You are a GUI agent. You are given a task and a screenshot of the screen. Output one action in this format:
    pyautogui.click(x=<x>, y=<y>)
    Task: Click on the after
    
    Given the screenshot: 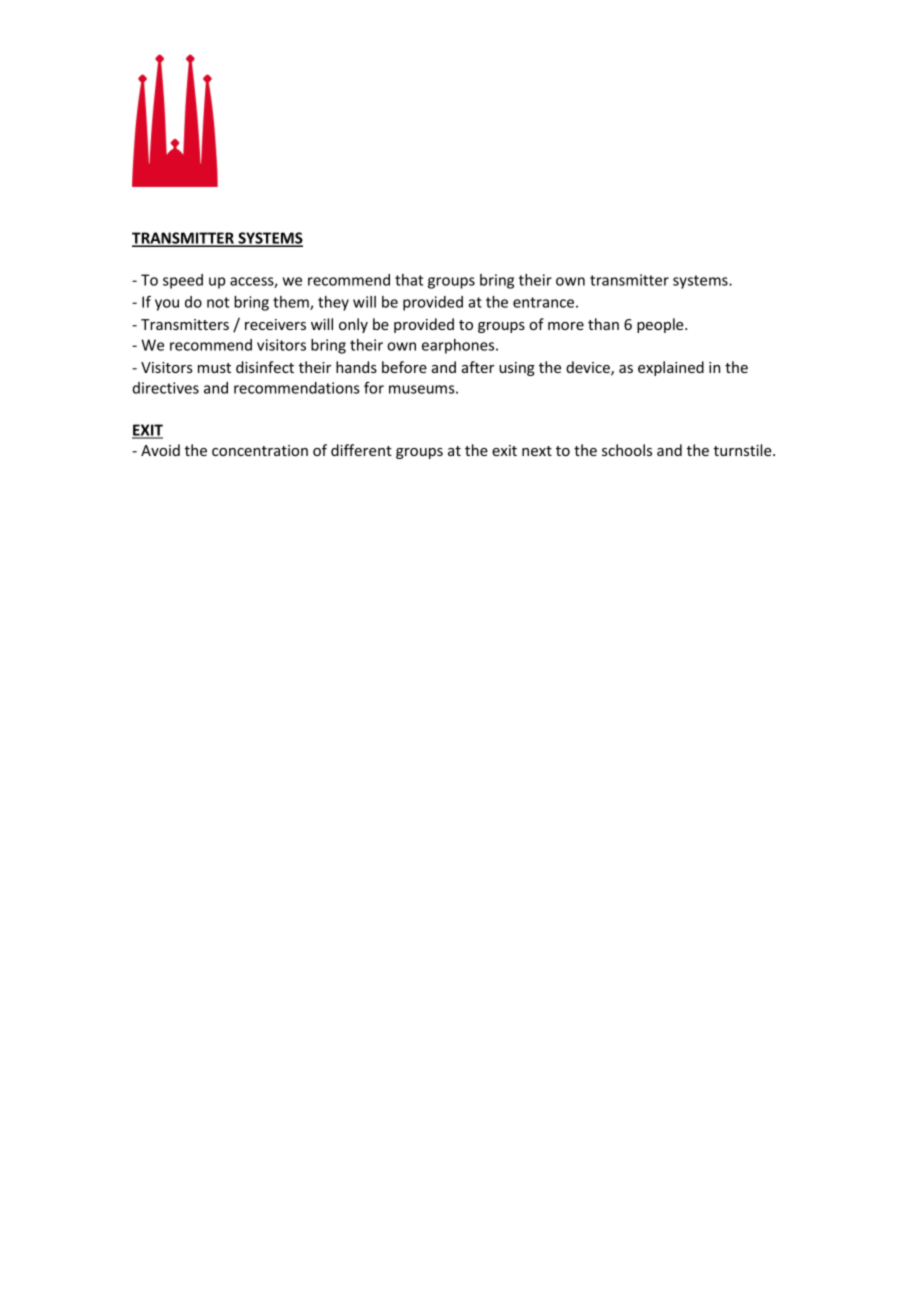 What is the action you would take?
    pyautogui.click(x=478, y=367)
